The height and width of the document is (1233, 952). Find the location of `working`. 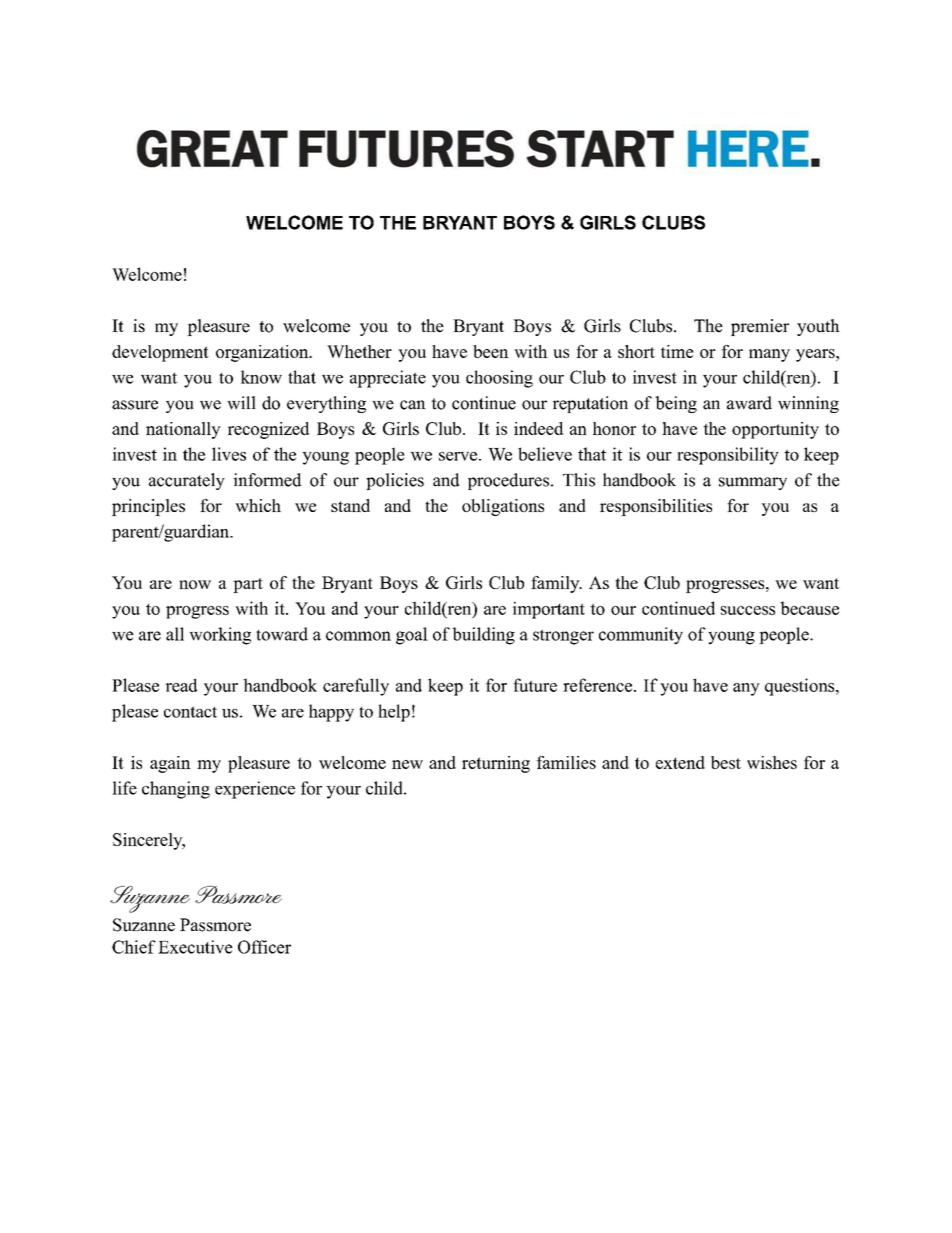

working is located at coordinates (220, 636).
